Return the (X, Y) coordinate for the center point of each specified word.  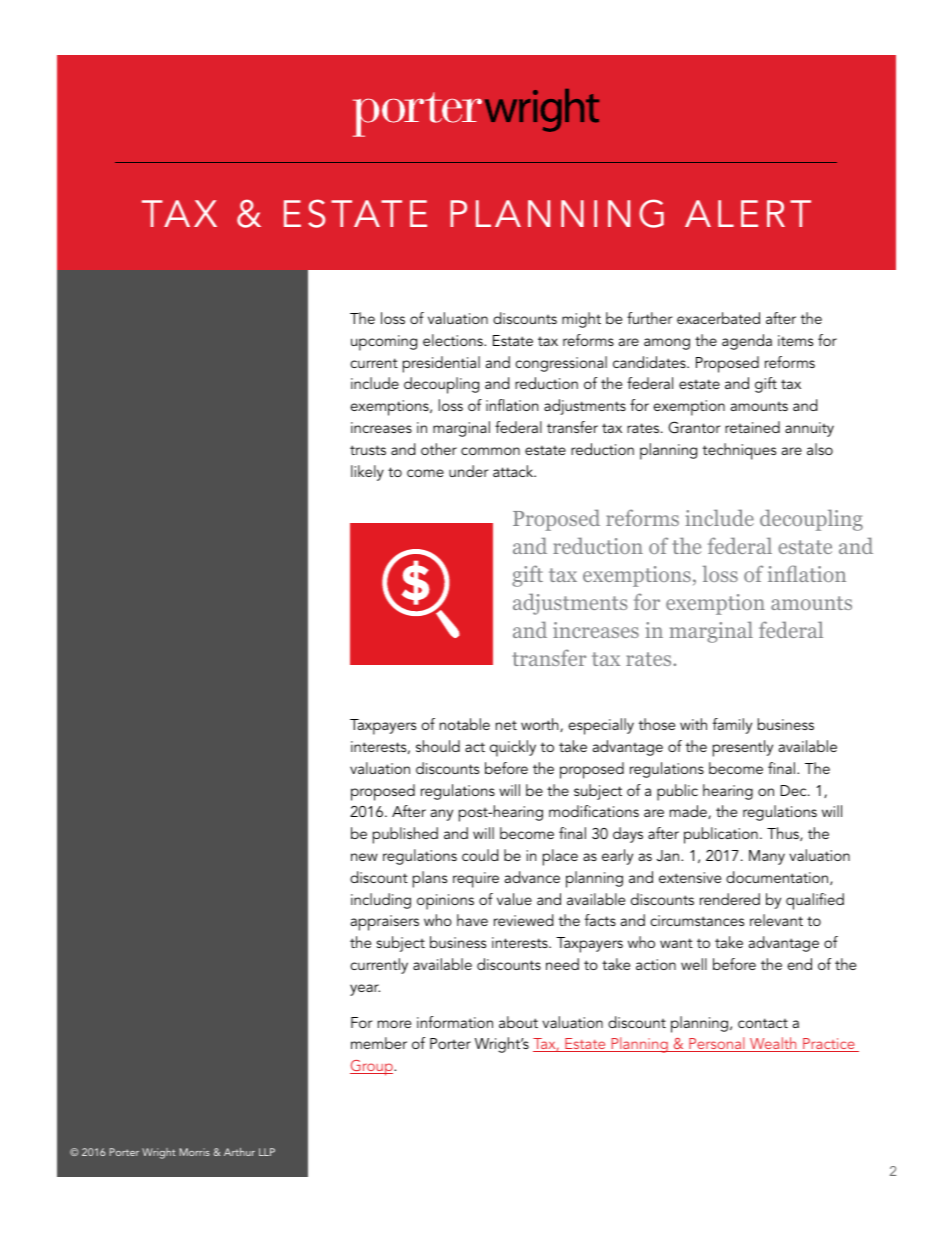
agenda (747, 342)
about (518, 1022)
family (732, 726)
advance (532, 877)
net (506, 725)
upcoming (384, 343)
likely (367, 473)
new (364, 857)
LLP (267, 1152)
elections (454, 340)
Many (767, 857)
